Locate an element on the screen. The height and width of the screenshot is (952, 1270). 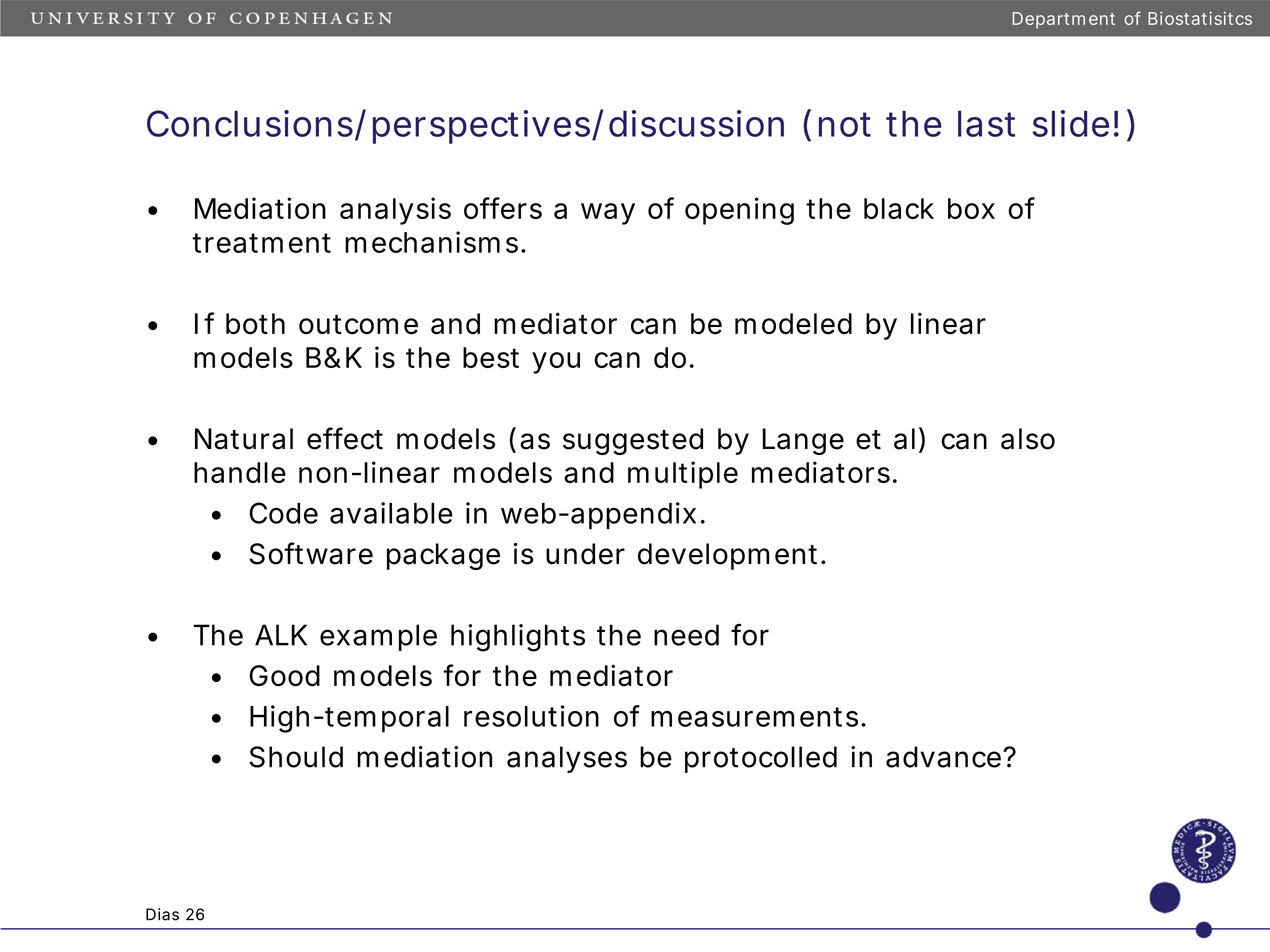
way is located at coordinates (608, 214).
